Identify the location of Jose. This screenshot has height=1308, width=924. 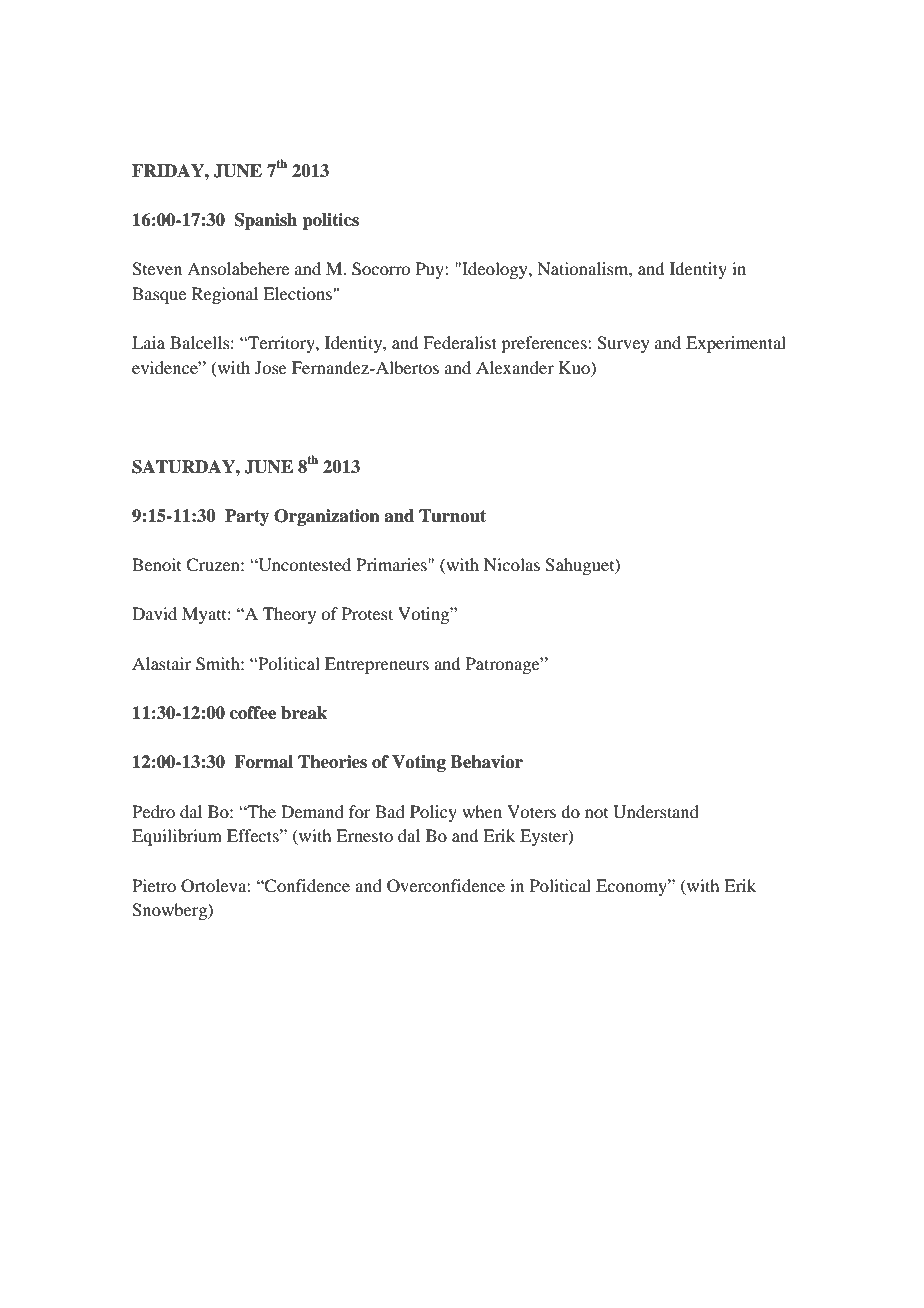
(271, 367).
